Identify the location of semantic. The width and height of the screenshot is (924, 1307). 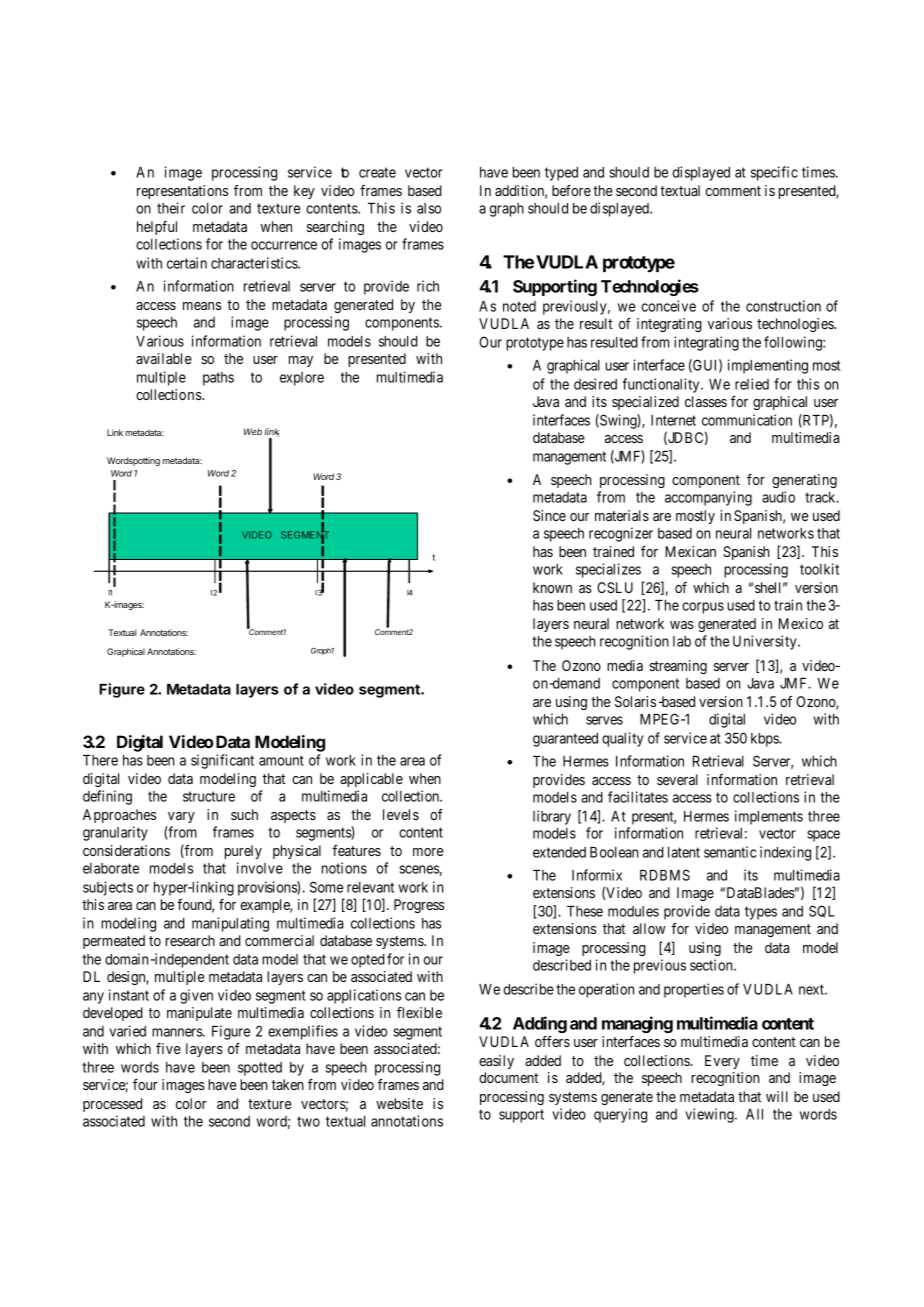
(730, 852).
